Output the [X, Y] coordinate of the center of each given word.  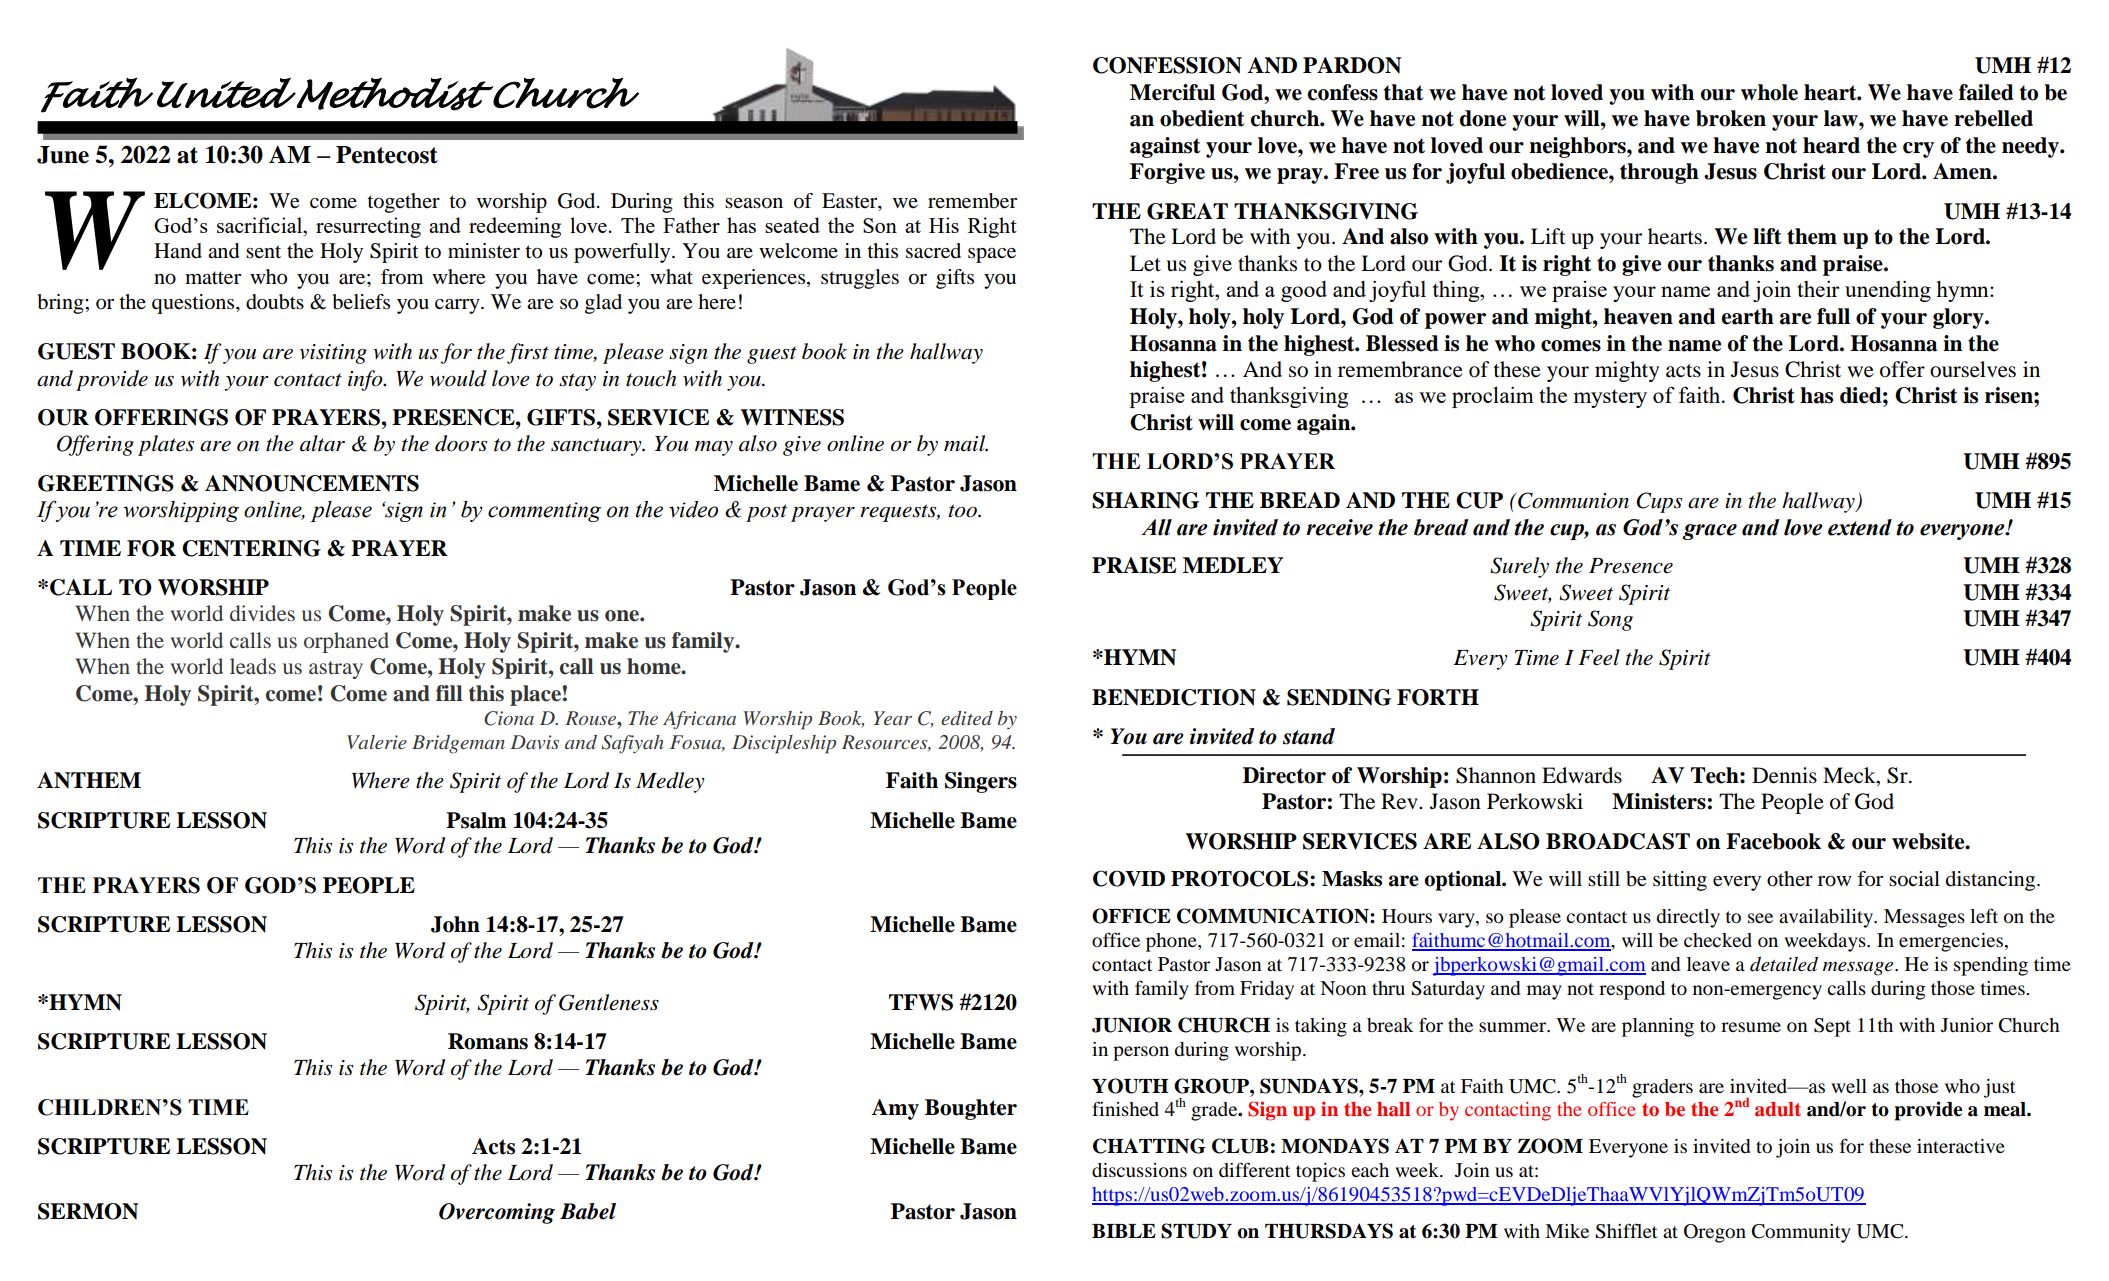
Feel [1599, 657]
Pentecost [387, 155]
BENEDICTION [1174, 697]
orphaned [346, 642]
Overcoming [497, 1213]
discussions [1139, 1170]
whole [1769, 92]
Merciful [1172, 92]
